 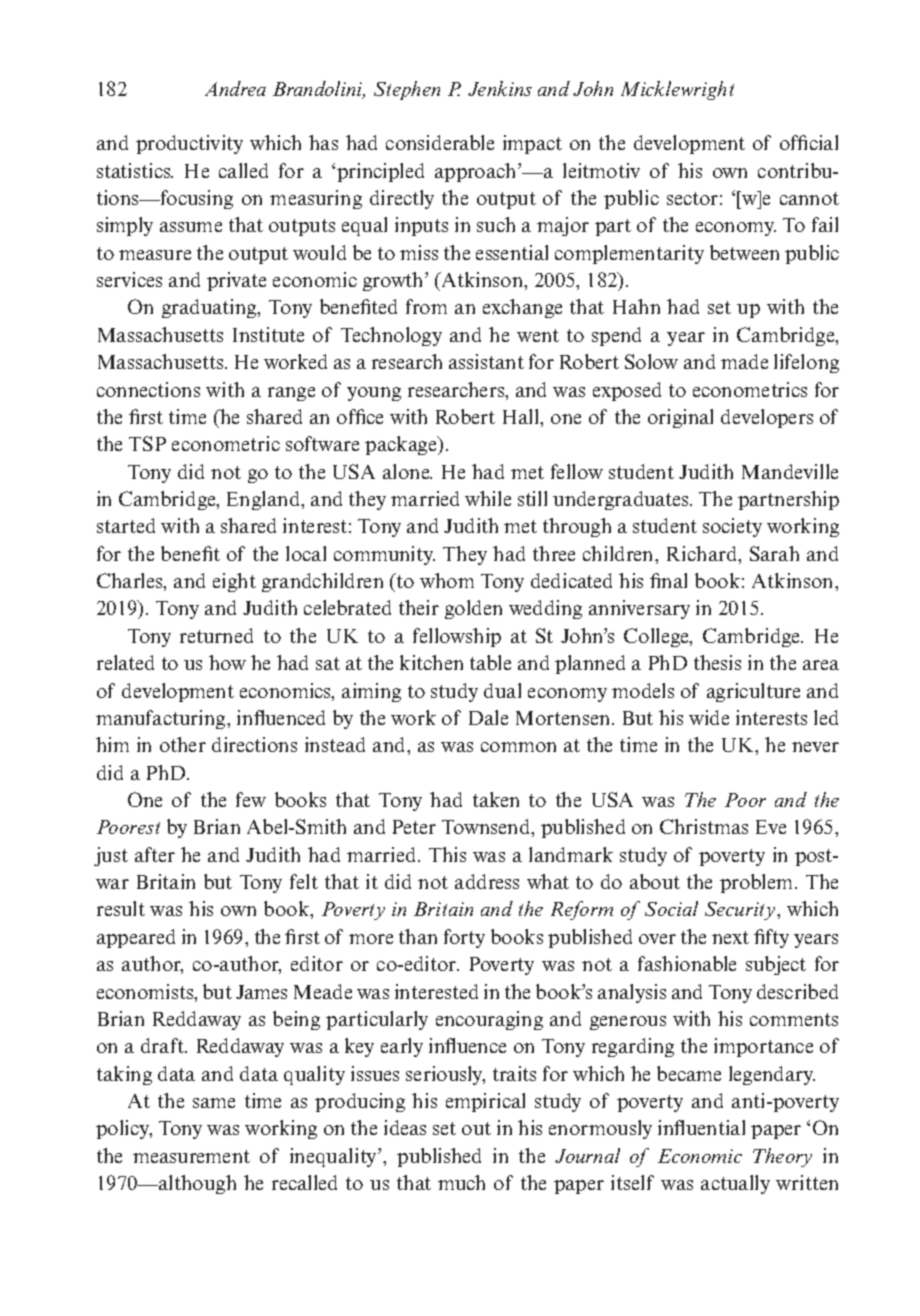 I want to click on made, so click(x=744, y=361).
